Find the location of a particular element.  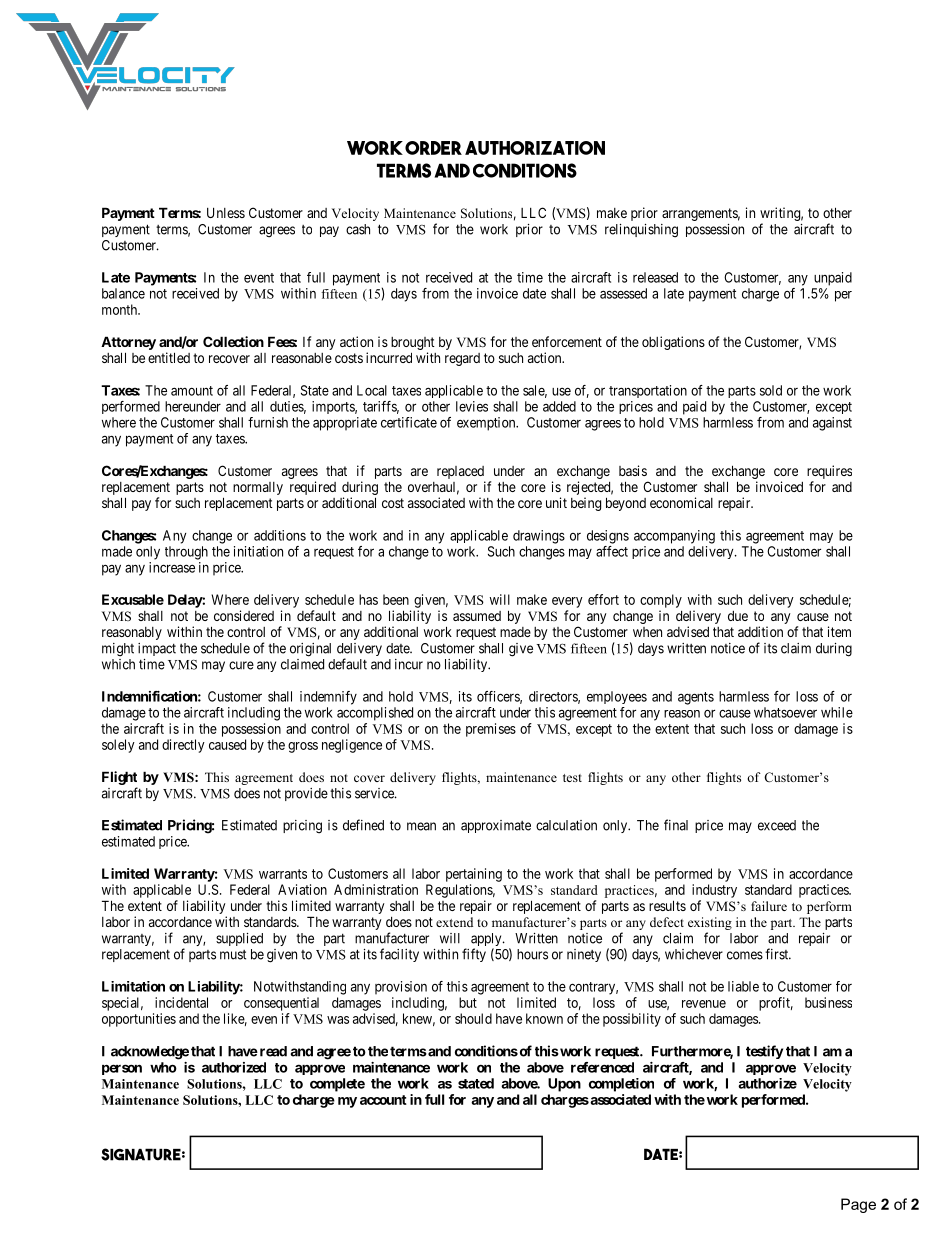

cure is located at coordinates (241, 665).
